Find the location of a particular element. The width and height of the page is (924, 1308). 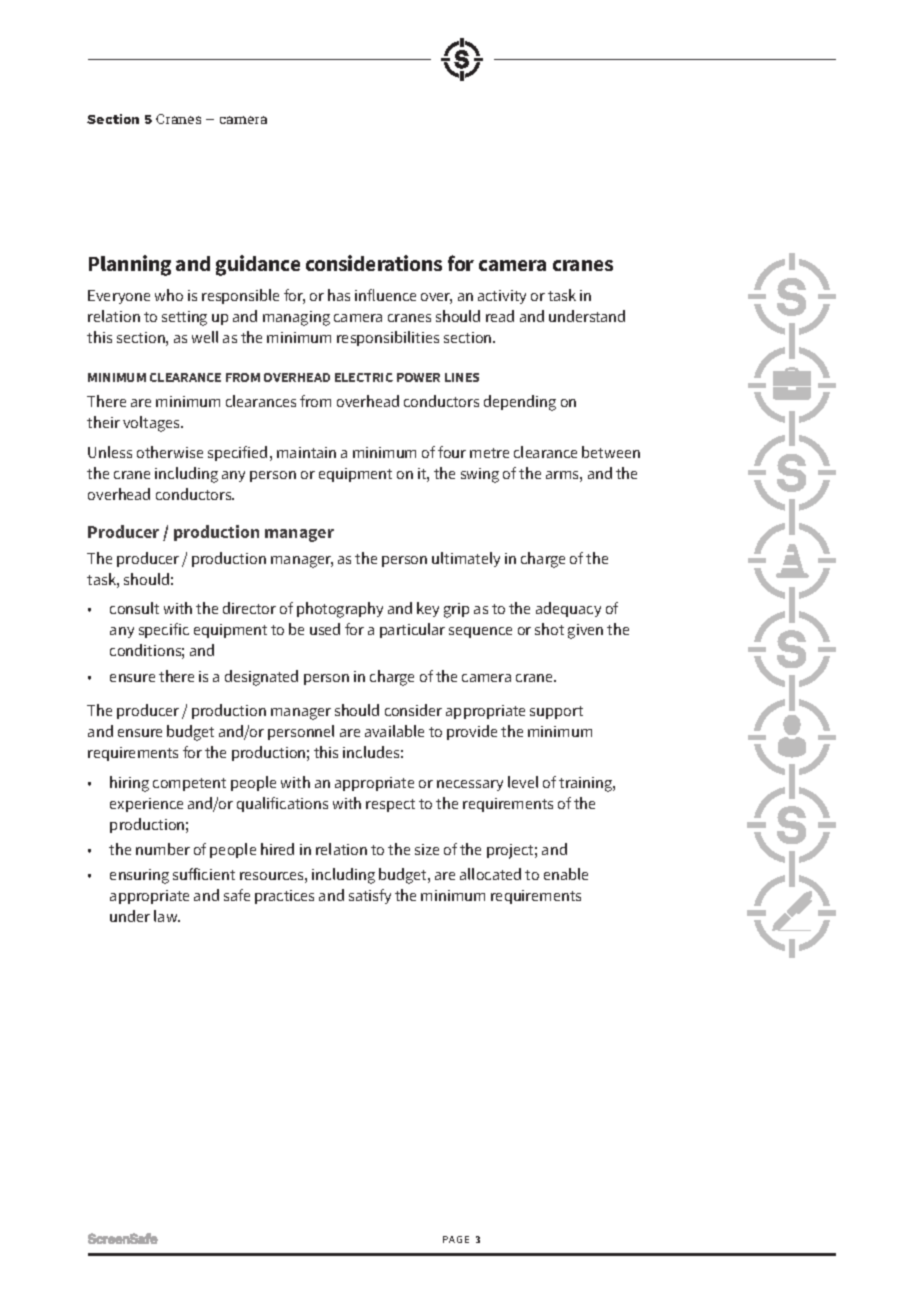

law is located at coordinates (167, 916).
